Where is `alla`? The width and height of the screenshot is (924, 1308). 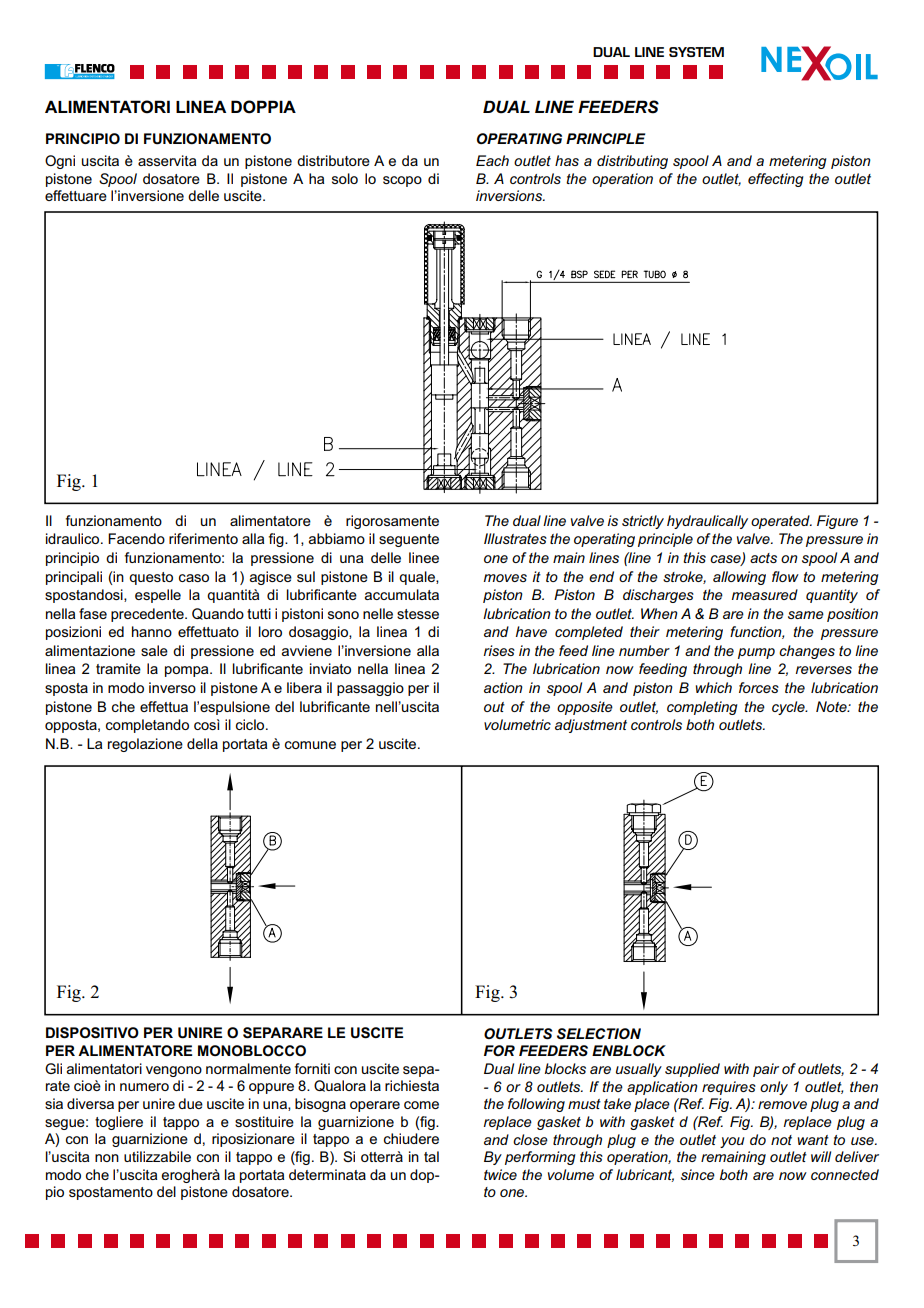 alla is located at coordinates (428, 650).
